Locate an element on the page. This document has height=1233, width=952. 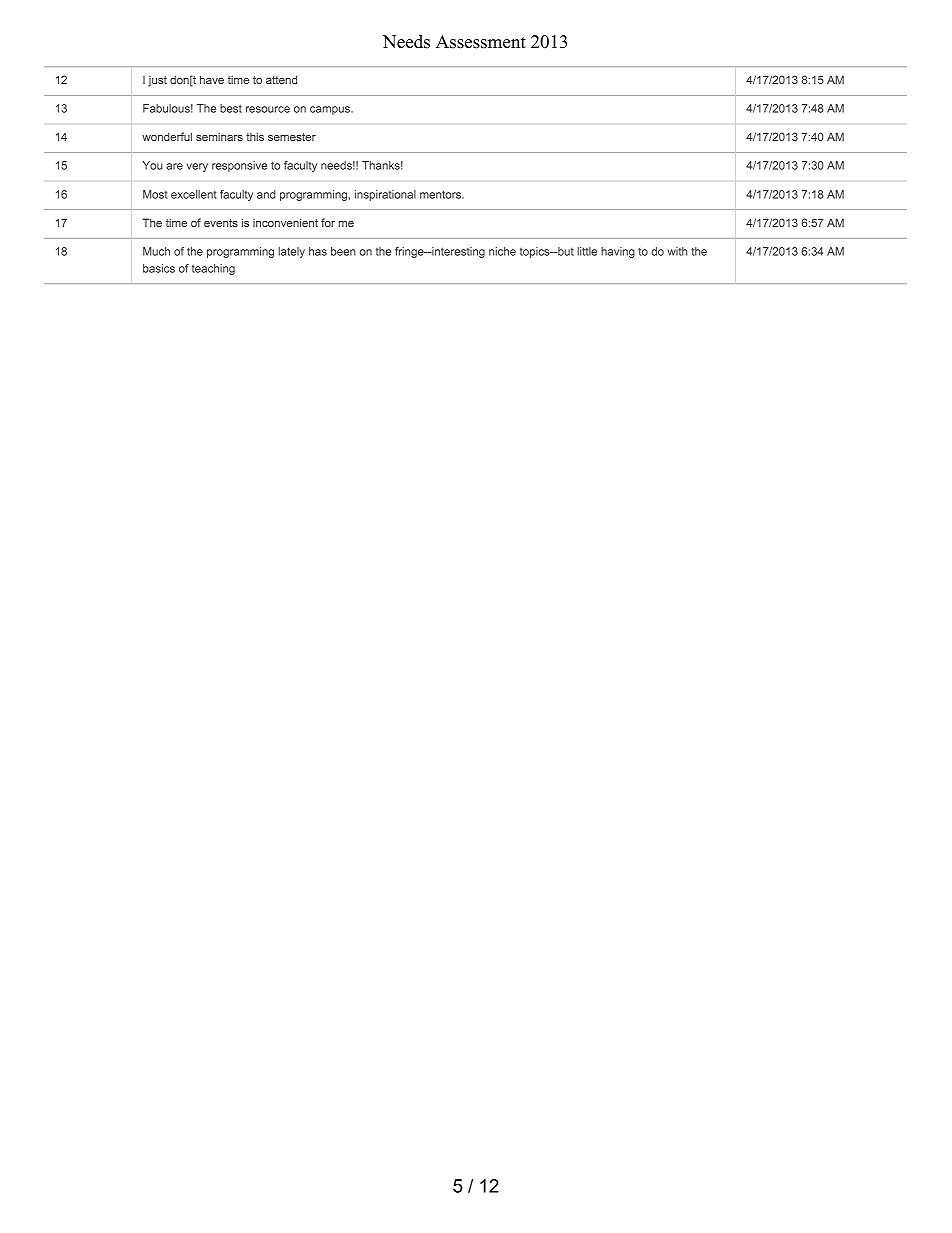
Assessment is located at coordinates (481, 42).
